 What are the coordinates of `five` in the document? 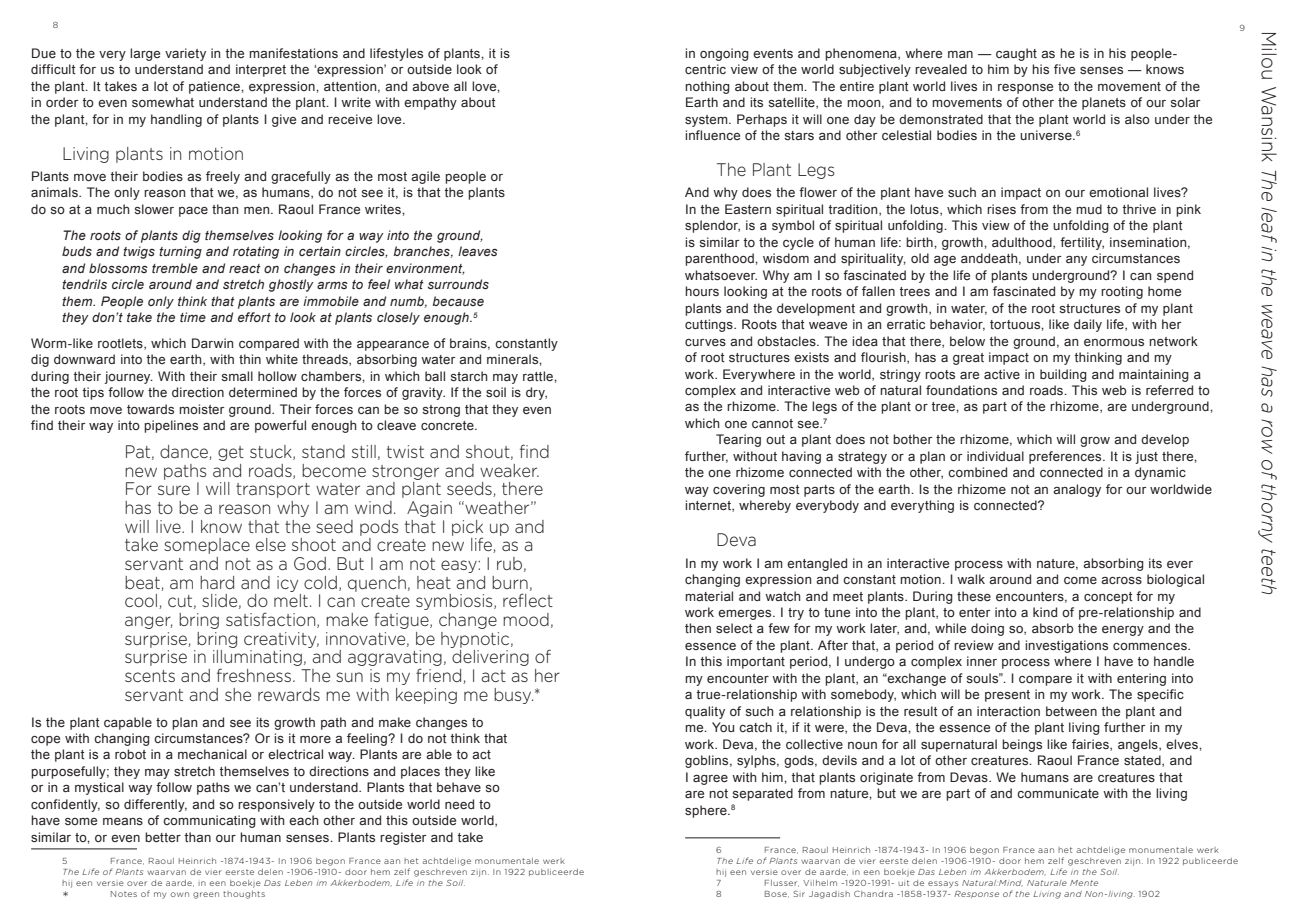 It's located at (1064, 69).
